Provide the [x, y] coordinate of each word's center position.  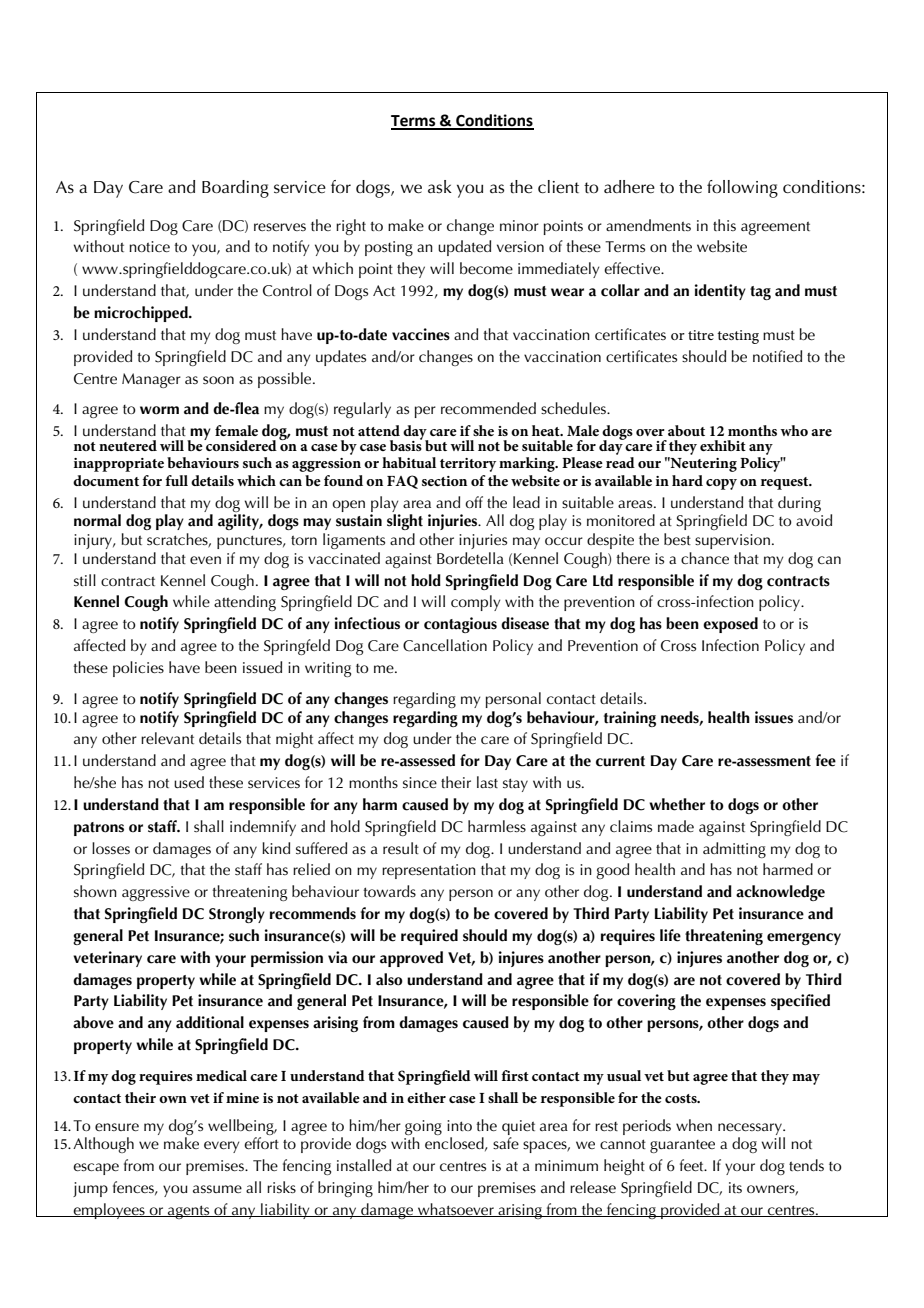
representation [429, 871]
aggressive [156, 893]
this [724, 225]
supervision [732, 541]
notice [149, 246]
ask [440, 187]
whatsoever [456, 1210]
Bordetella [470, 558]
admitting [734, 850]
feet [693, 1165]
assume [217, 1189]
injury [94, 541]
